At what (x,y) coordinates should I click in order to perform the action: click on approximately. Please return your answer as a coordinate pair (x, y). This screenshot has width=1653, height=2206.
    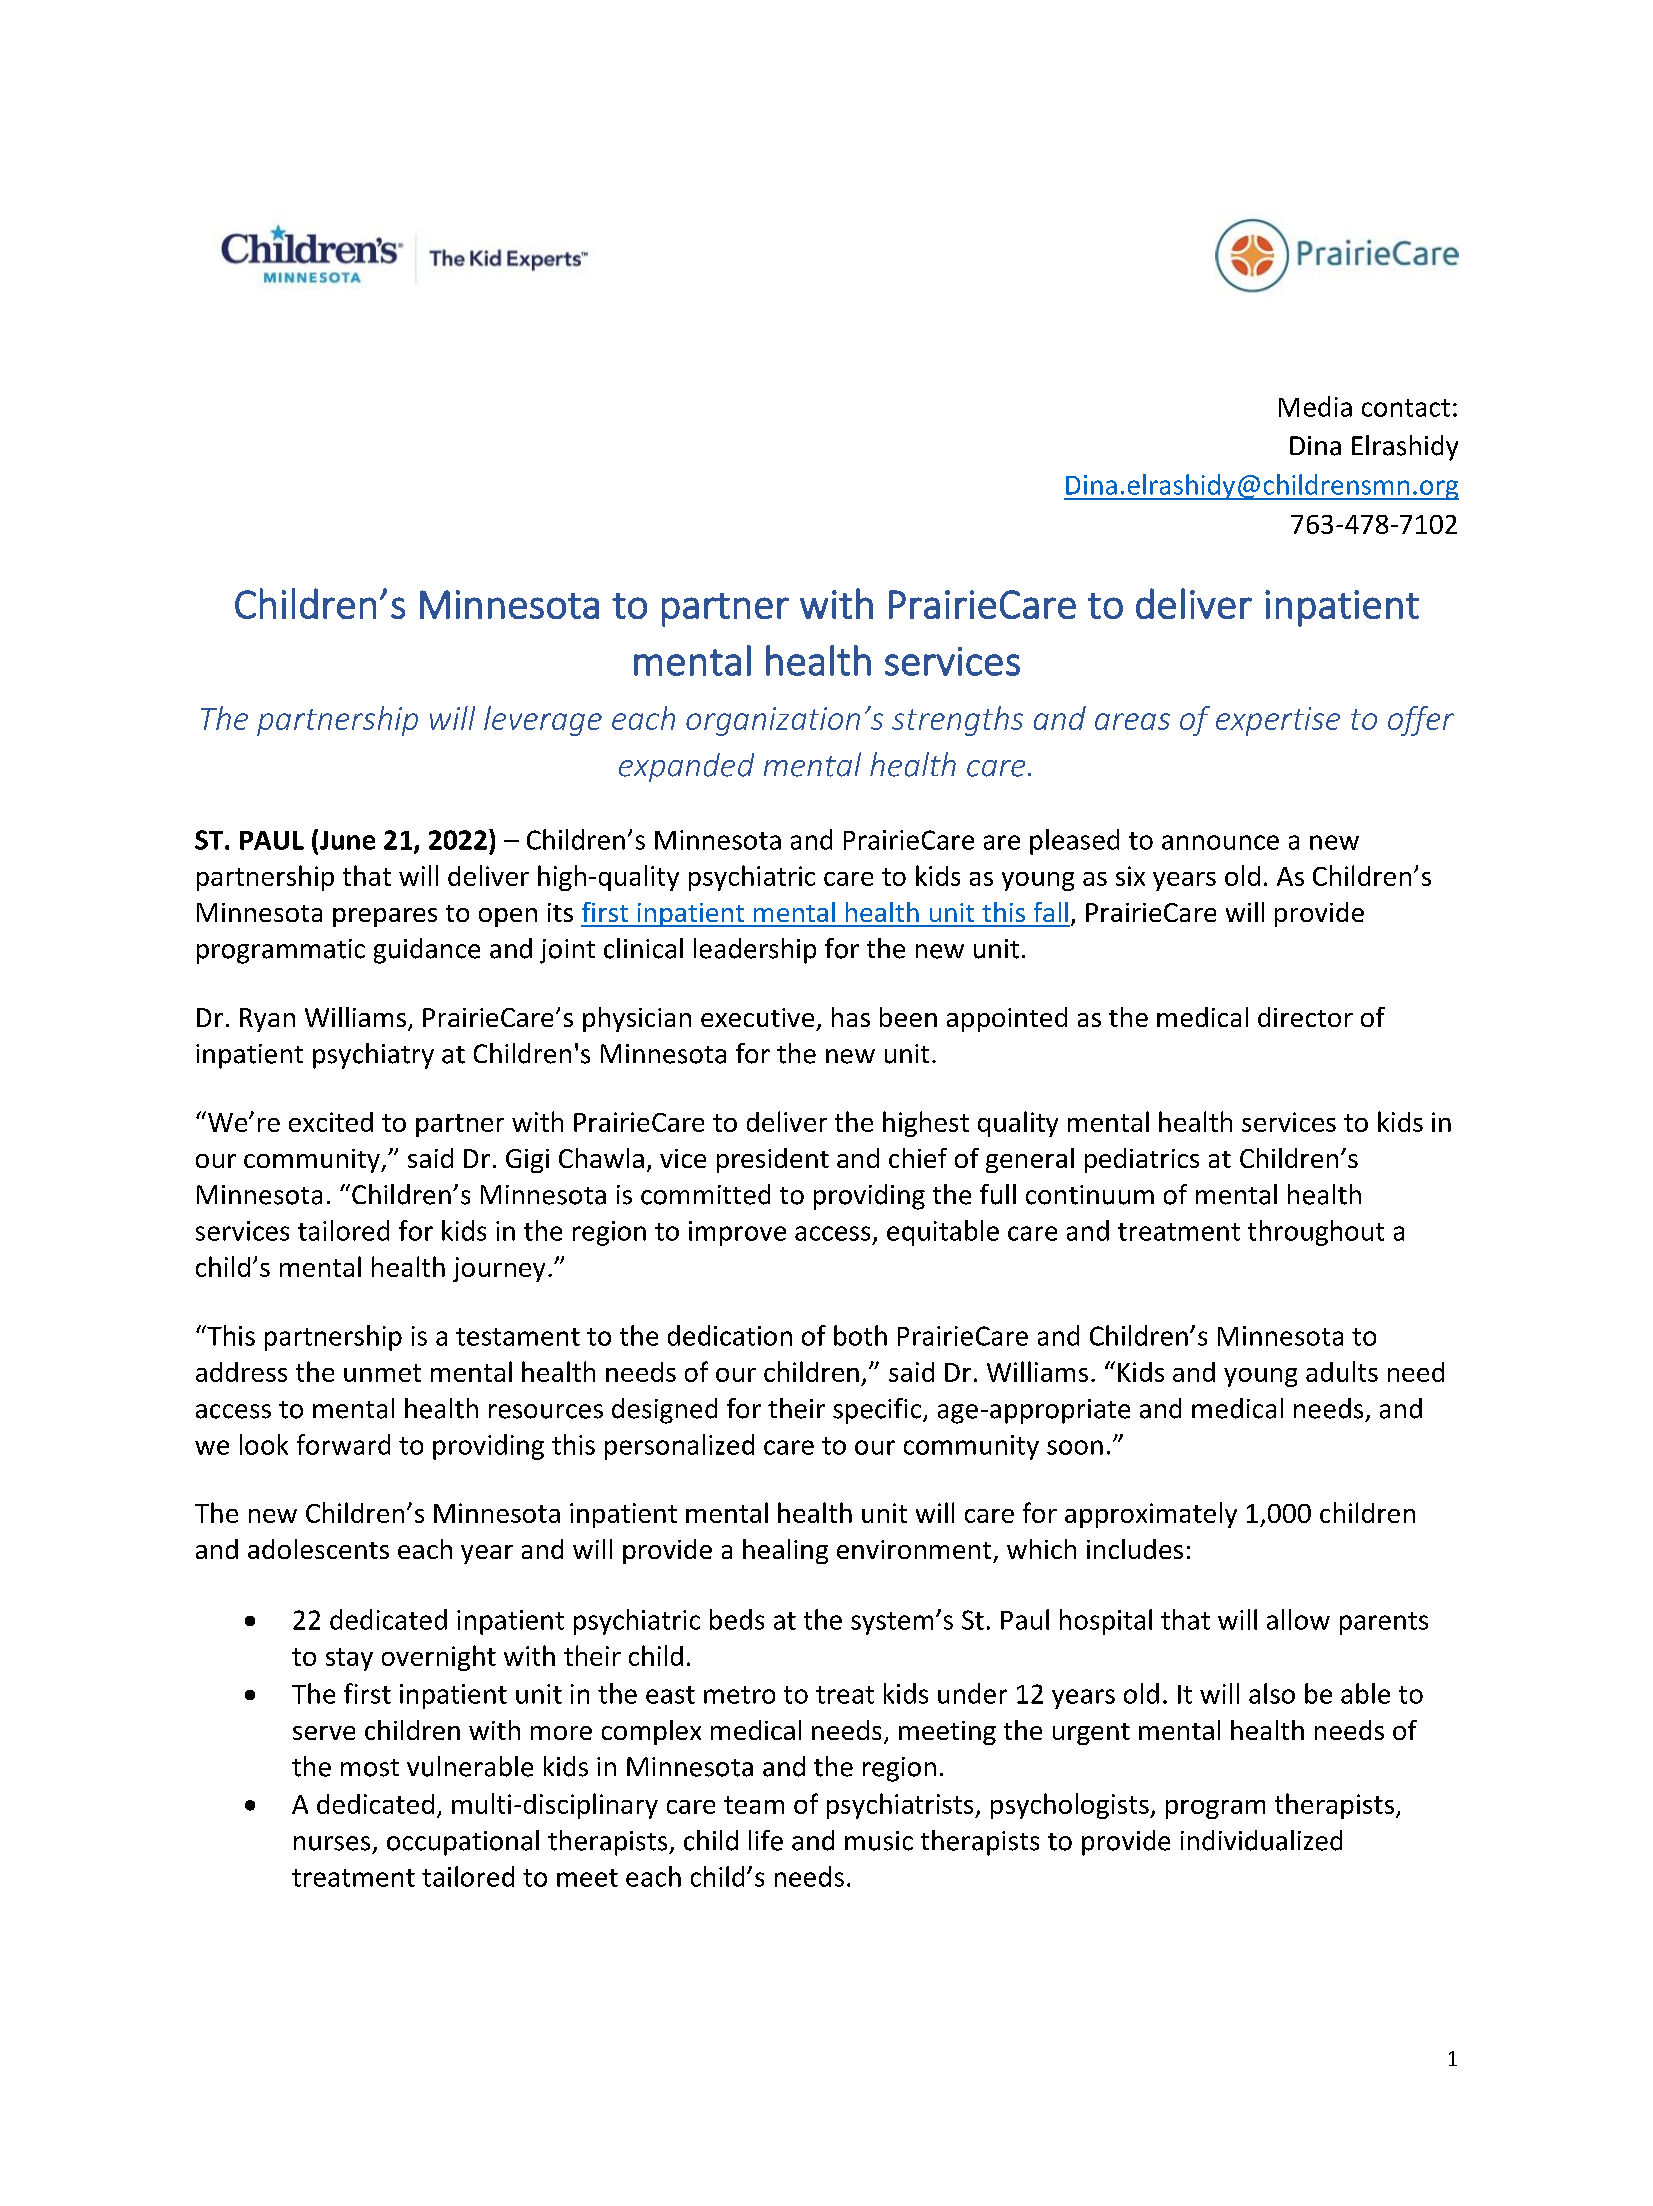
    Looking at the image, I should click on (1151, 1515).
